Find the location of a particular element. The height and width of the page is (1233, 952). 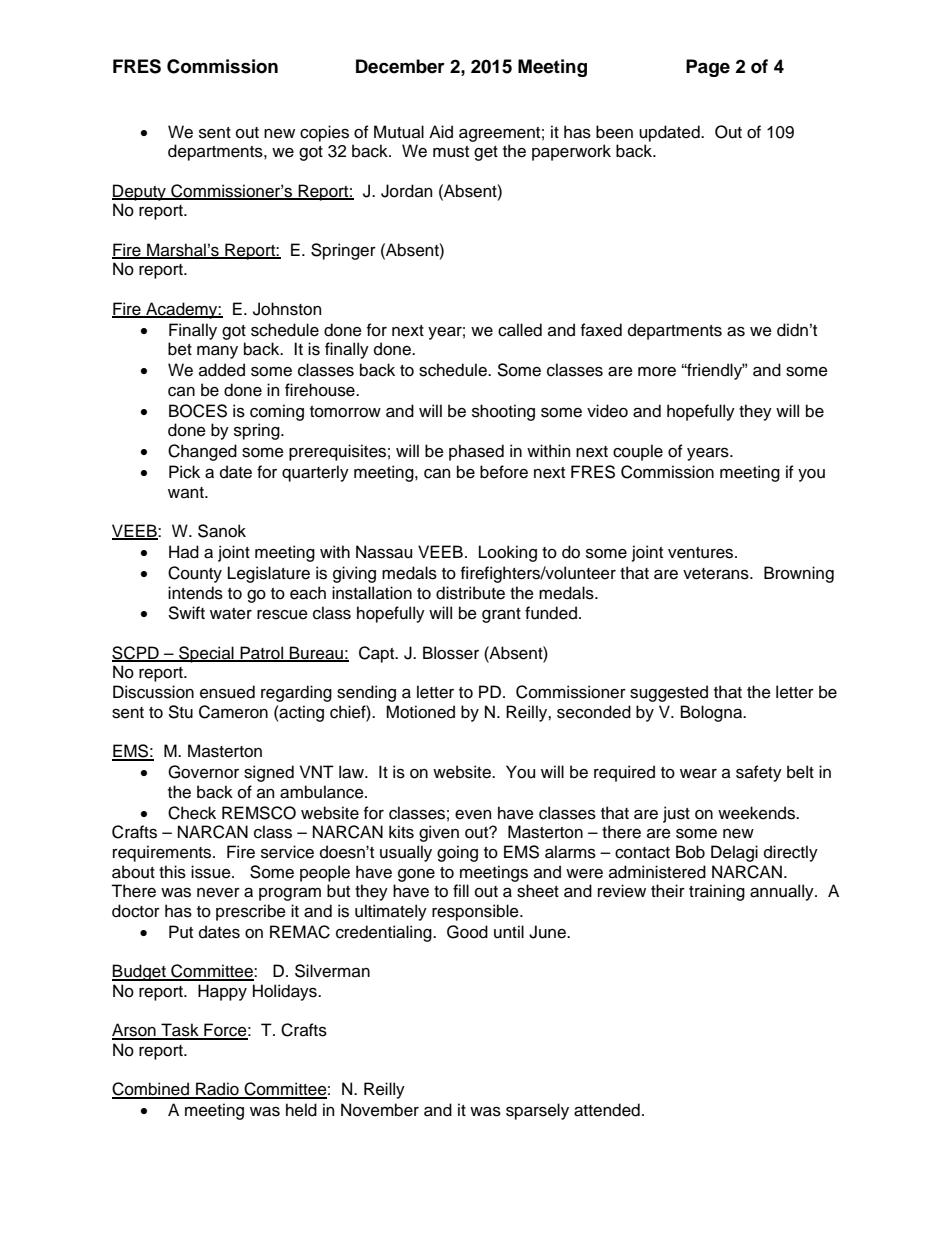

Changed is located at coordinates (202, 452).
